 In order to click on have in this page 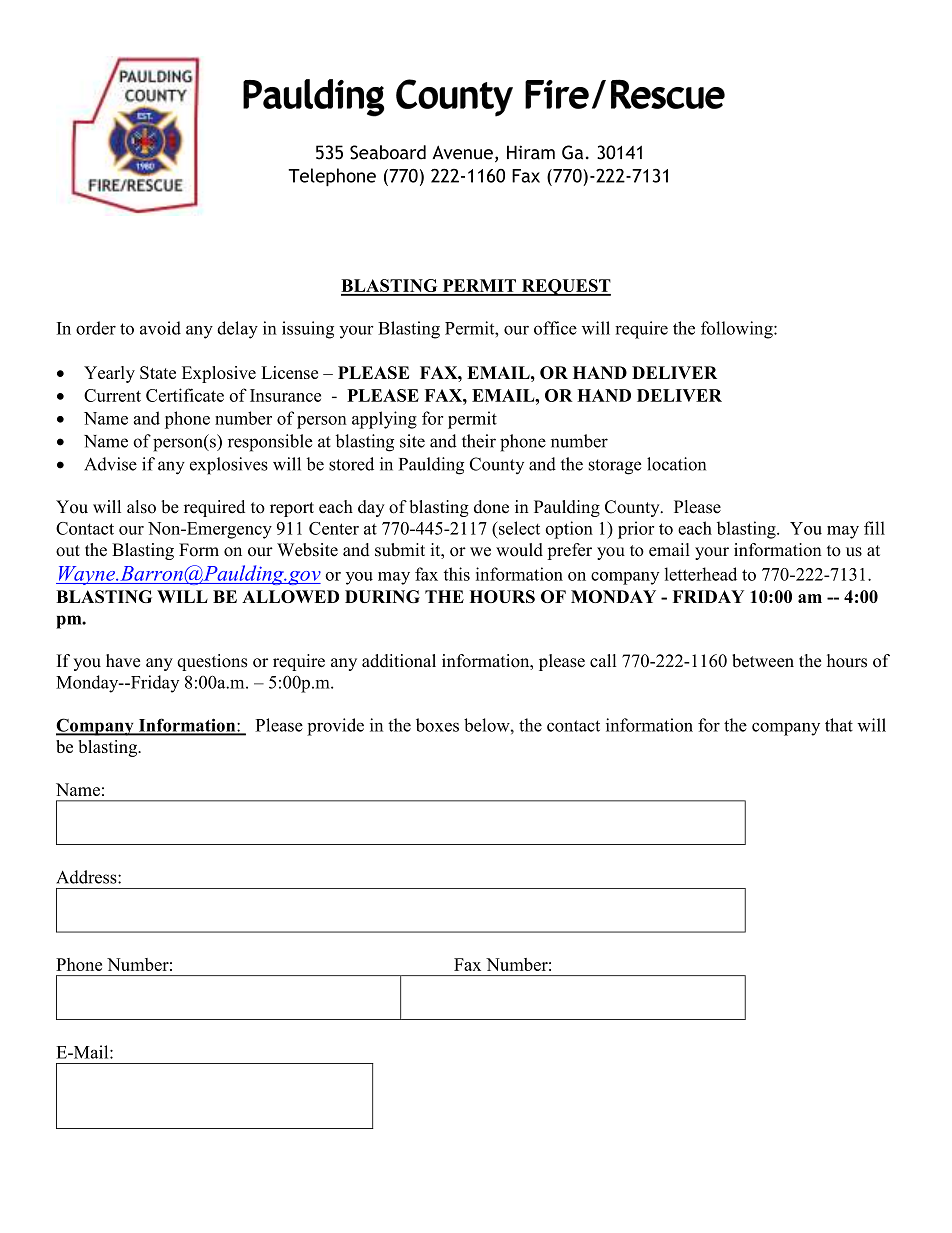, I will do `click(123, 661)`.
